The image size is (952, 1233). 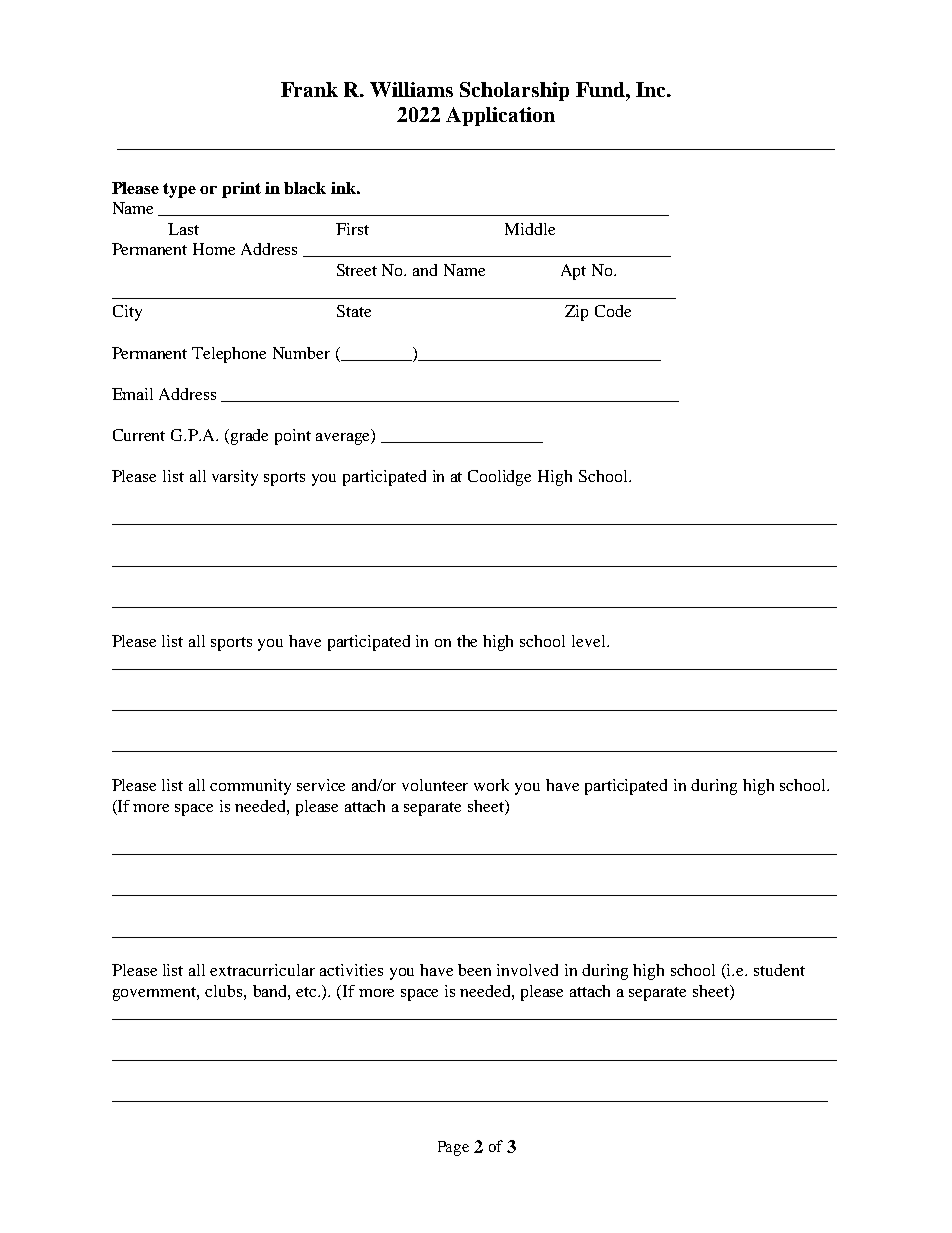 I want to click on level, so click(x=590, y=641).
